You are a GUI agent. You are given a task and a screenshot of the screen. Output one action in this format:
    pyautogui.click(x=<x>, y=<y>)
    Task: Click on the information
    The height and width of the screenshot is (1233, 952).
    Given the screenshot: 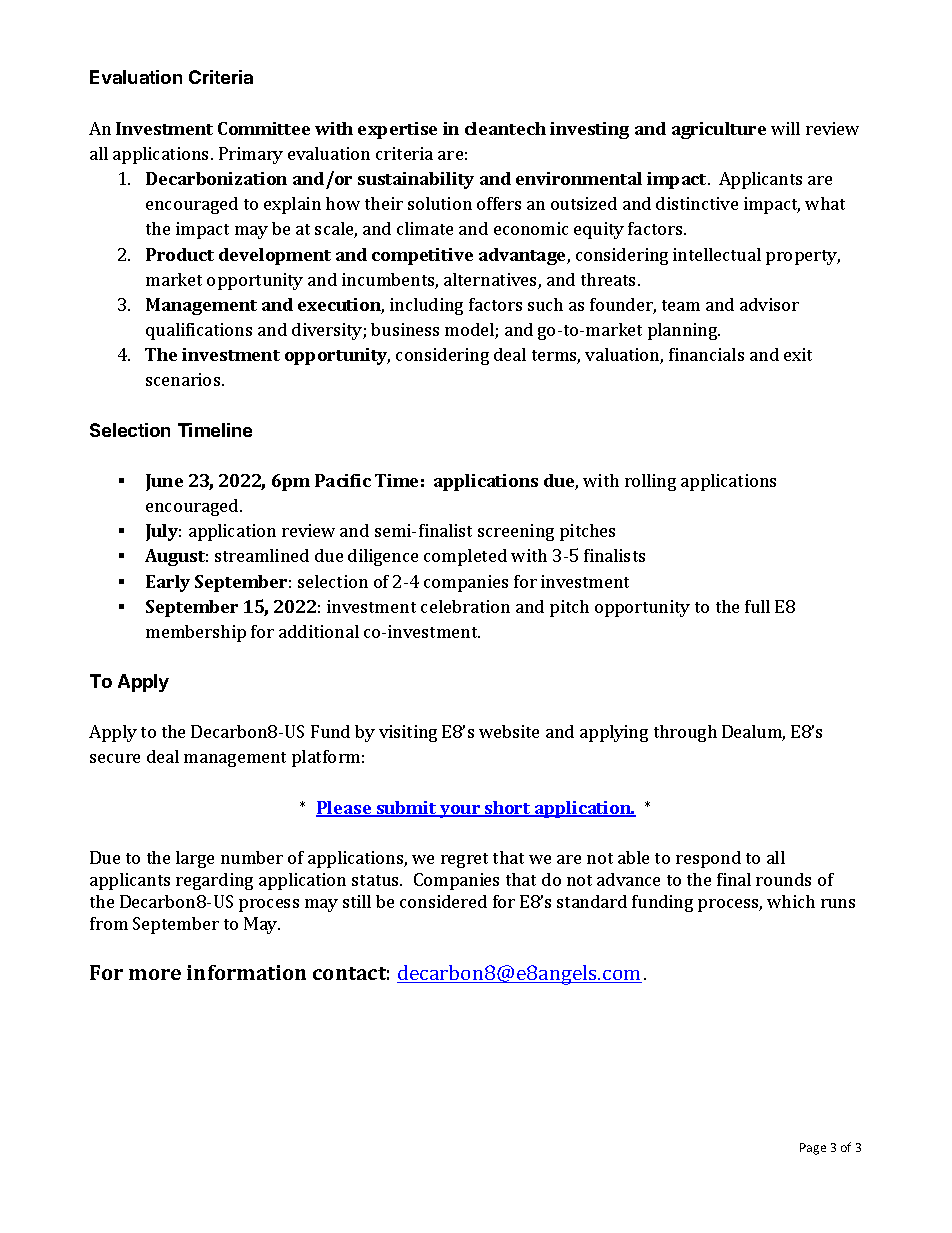 What is the action you would take?
    pyautogui.click(x=246, y=972)
